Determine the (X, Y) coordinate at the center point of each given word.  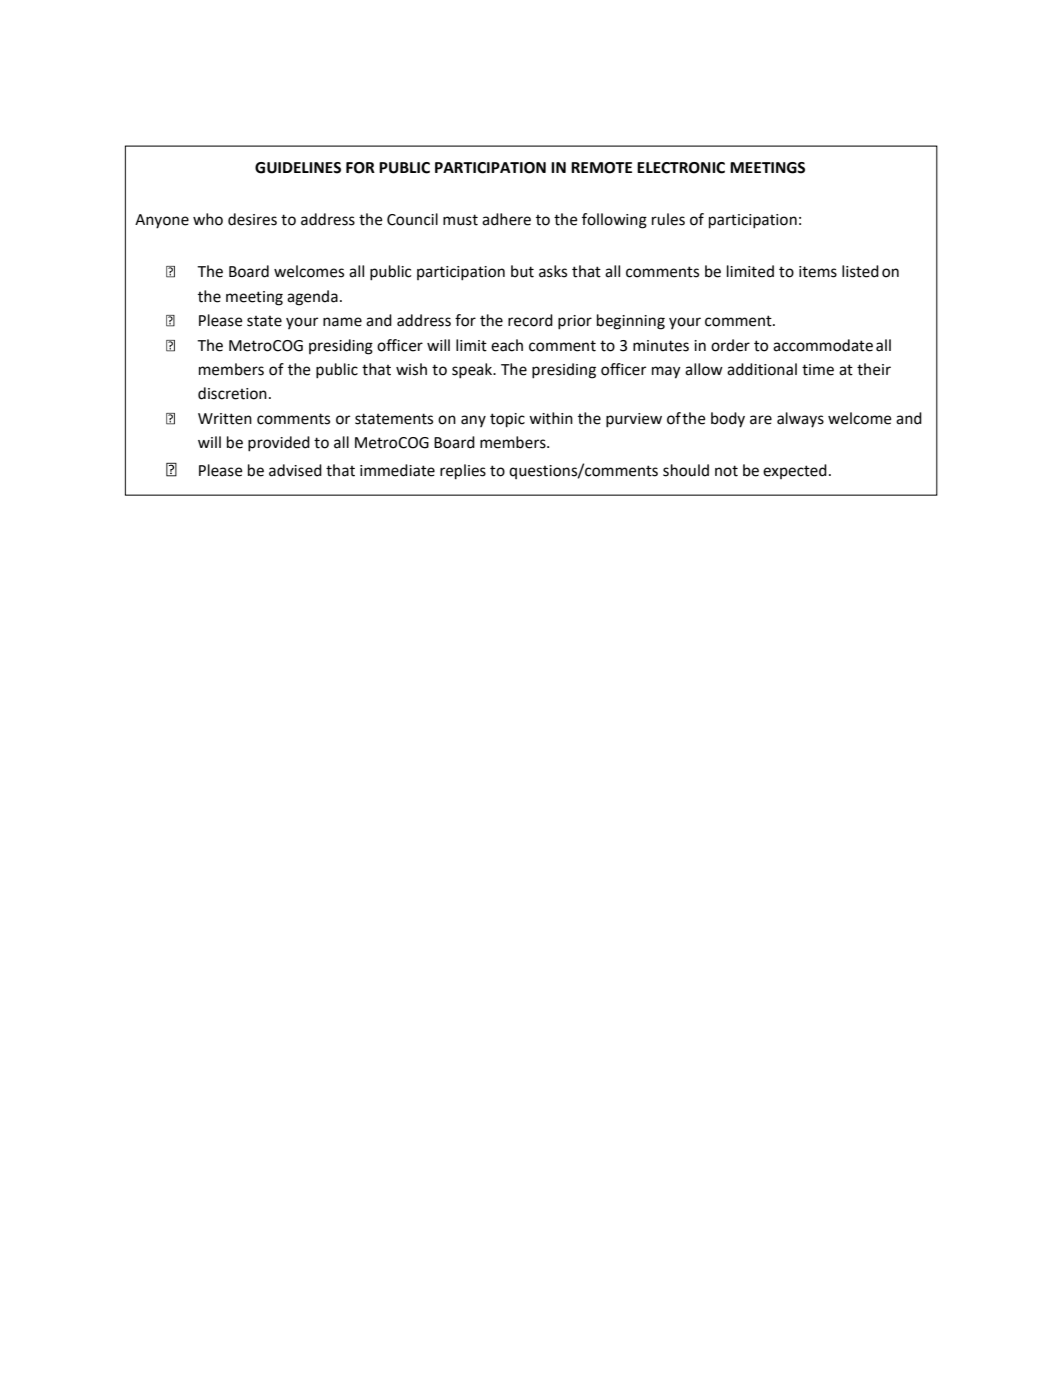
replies (463, 472)
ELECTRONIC (681, 168)
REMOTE (601, 168)
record (530, 320)
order (730, 345)
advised (295, 470)
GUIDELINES (298, 168)
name (342, 322)
